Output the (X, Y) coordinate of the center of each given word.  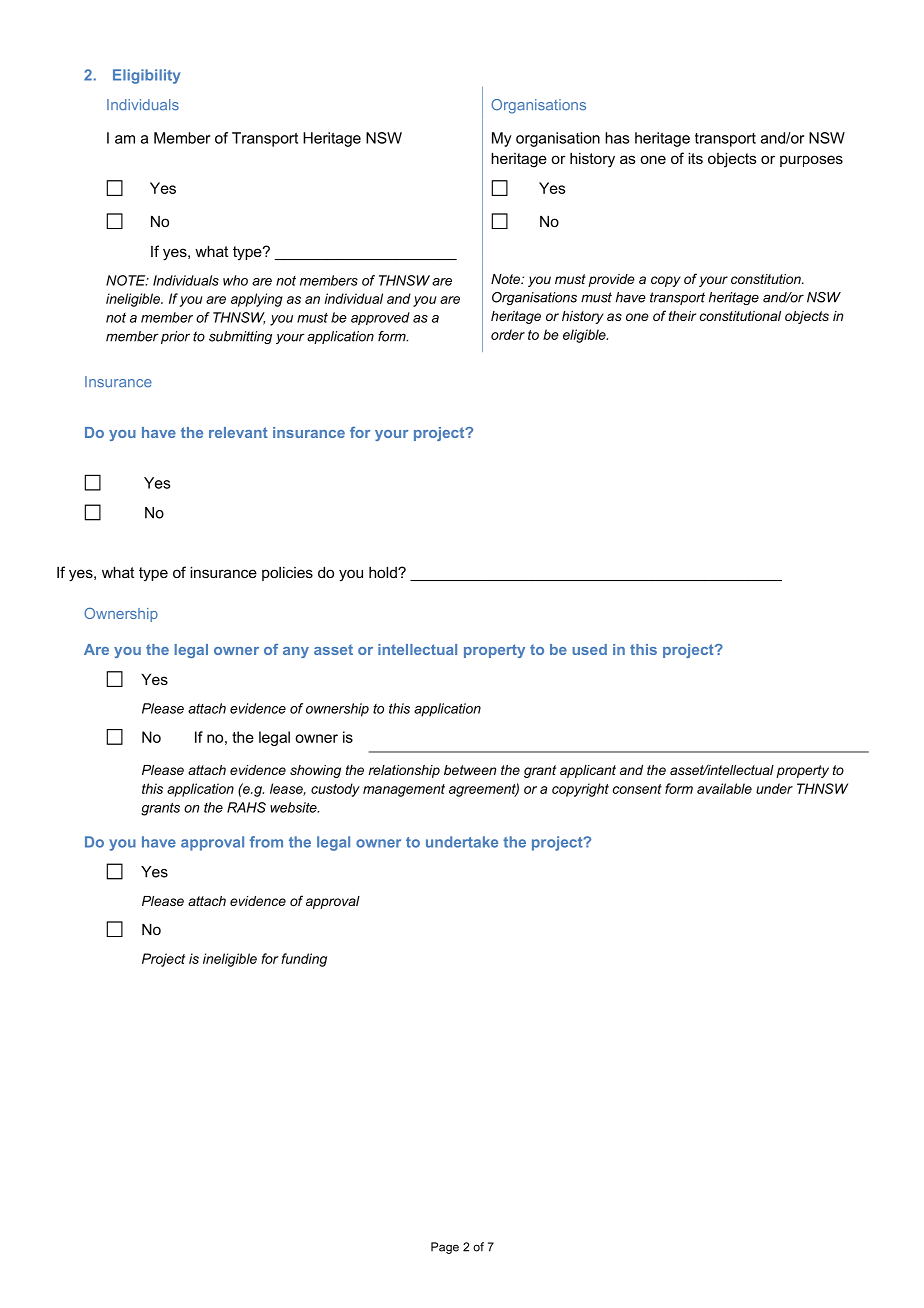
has (617, 138)
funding (304, 960)
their (682, 316)
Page (445, 1248)
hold (384, 572)
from (266, 842)
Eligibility (146, 76)
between (470, 770)
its (695, 158)
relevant (238, 432)
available (724, 788)
